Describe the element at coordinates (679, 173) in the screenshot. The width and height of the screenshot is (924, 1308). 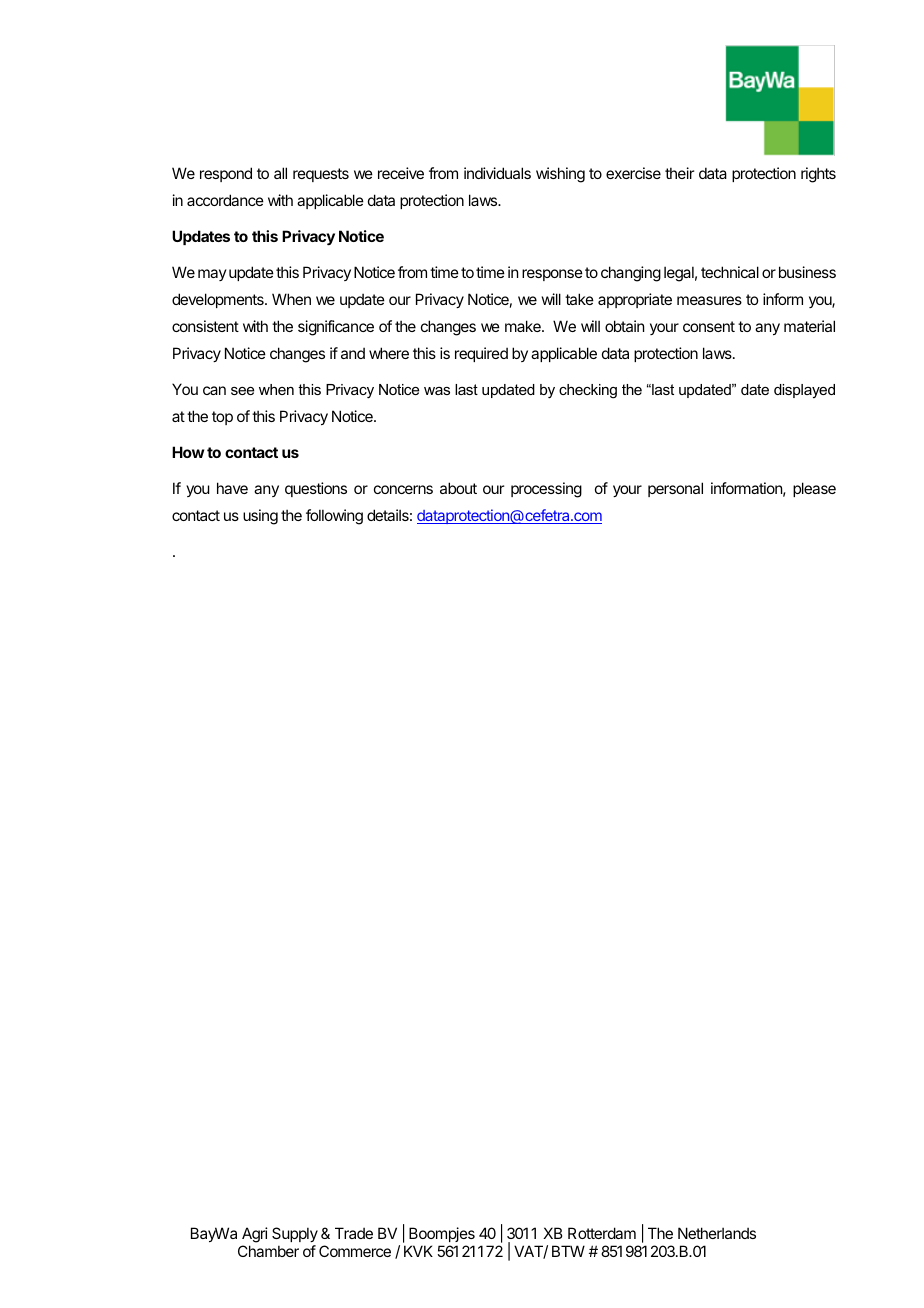
I see `their` at that location.
